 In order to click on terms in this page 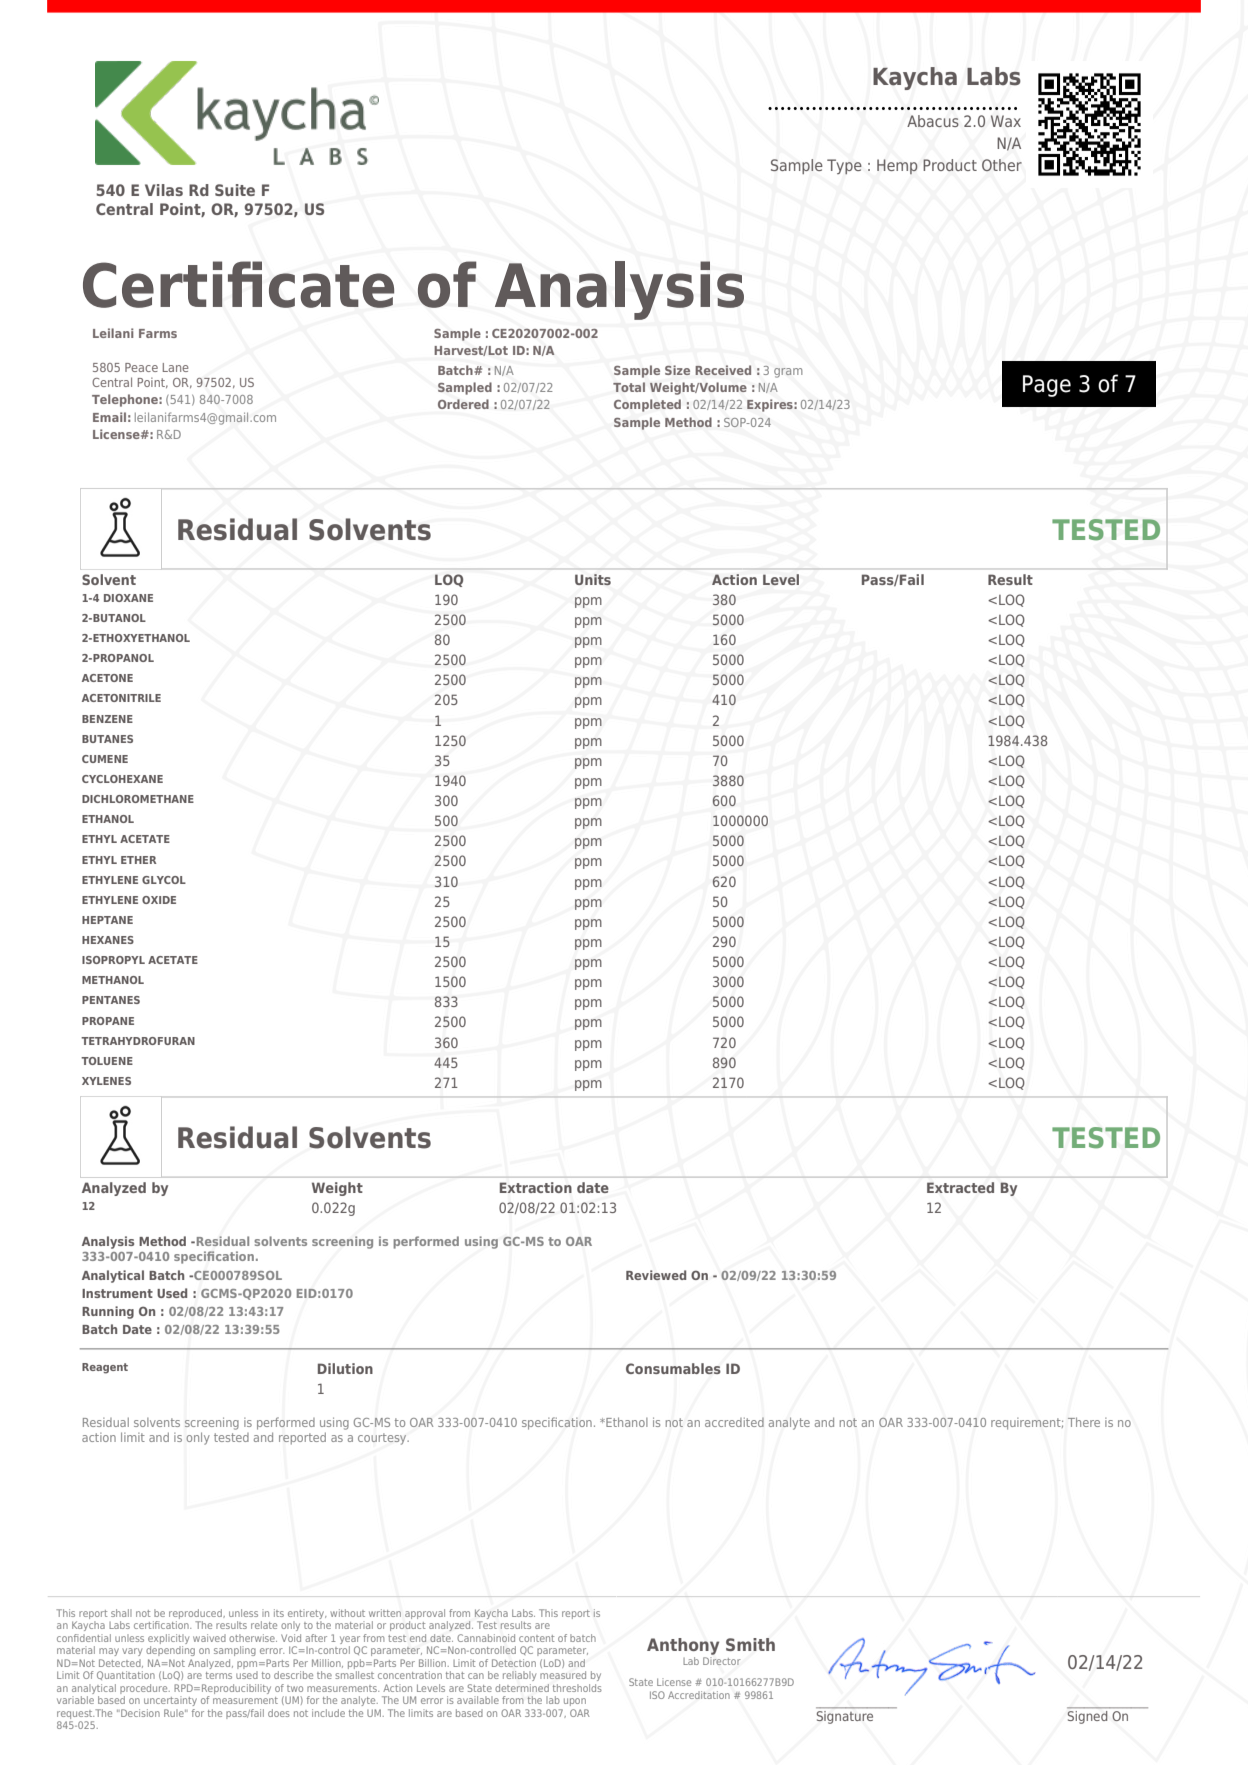, I will do `click(219, 1675)`.
